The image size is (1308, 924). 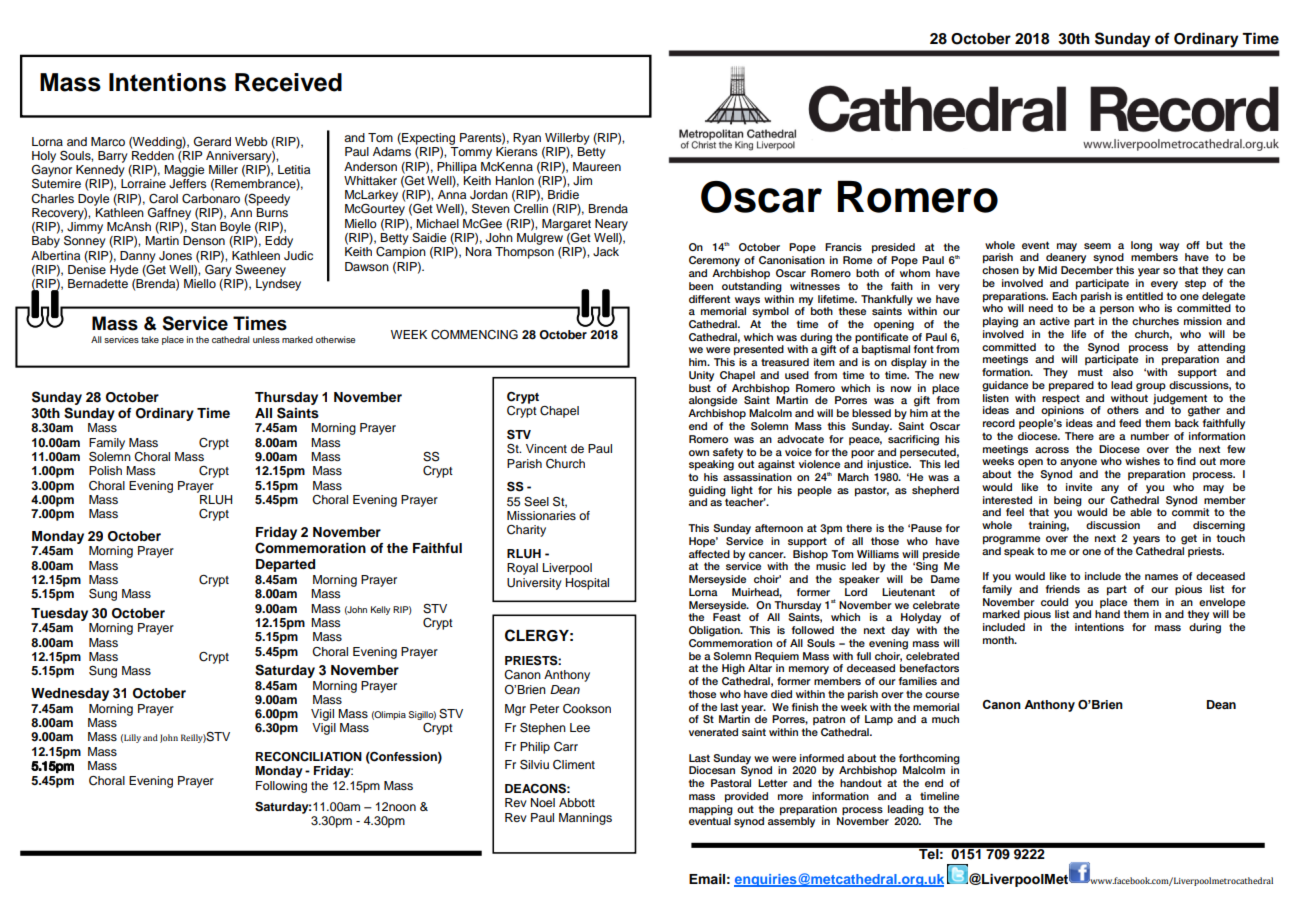 What do you see at coordinates (59, 614) in the page?
I see `Tuesday` at bounding box center [59, 614].
